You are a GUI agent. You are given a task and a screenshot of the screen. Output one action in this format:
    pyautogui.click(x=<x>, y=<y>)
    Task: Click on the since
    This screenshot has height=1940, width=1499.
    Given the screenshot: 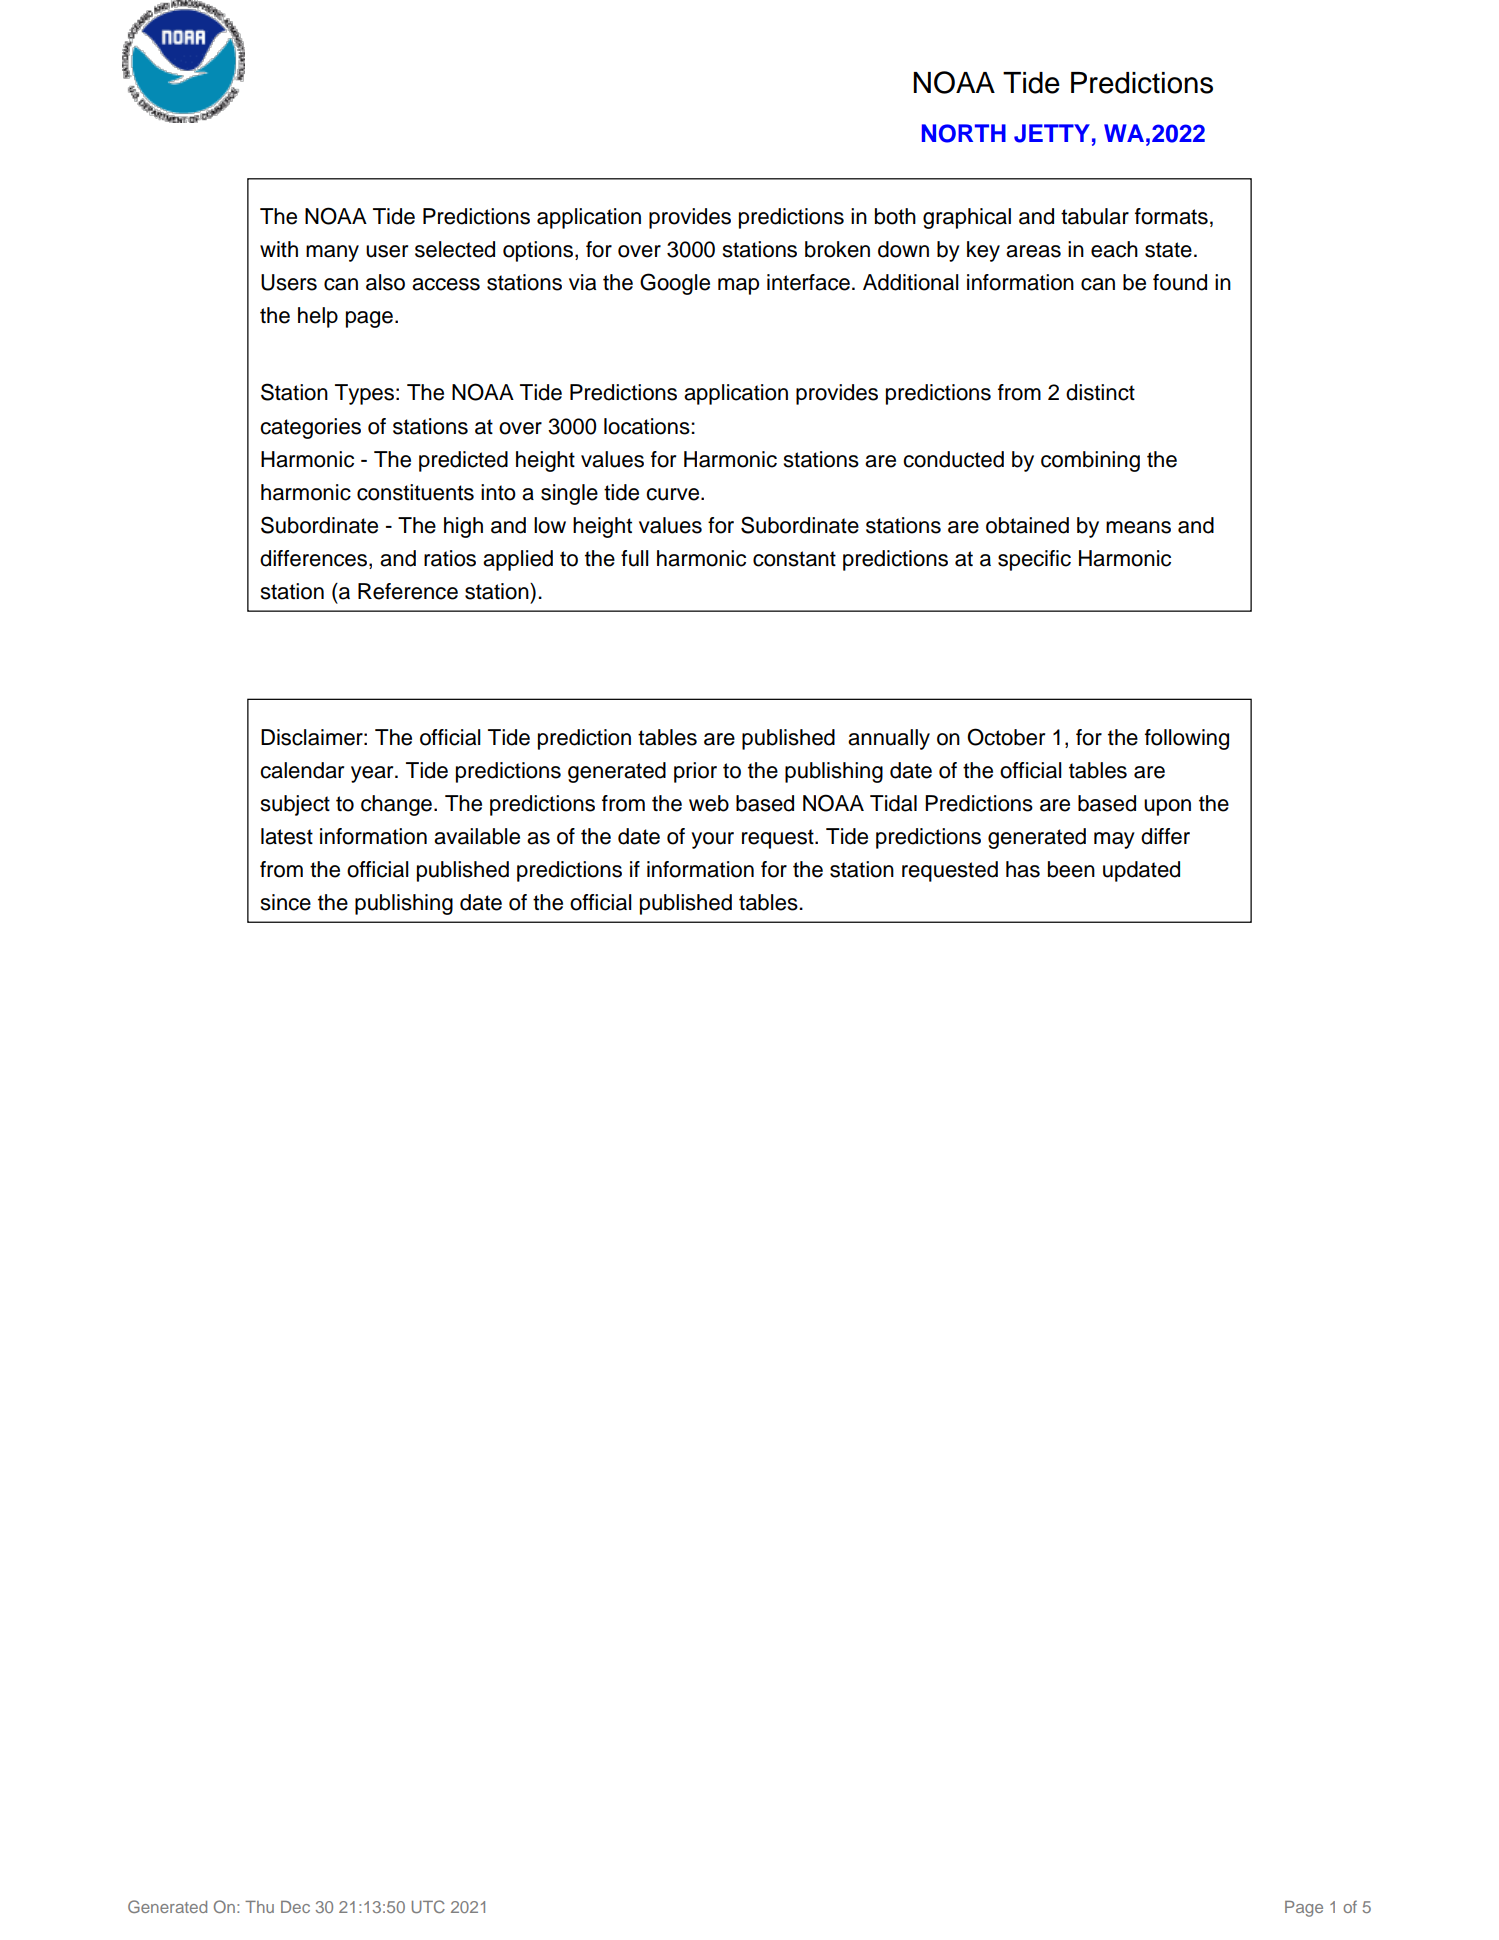 What is the action you would take?
    pyautogui.click(x=286, y=902)
